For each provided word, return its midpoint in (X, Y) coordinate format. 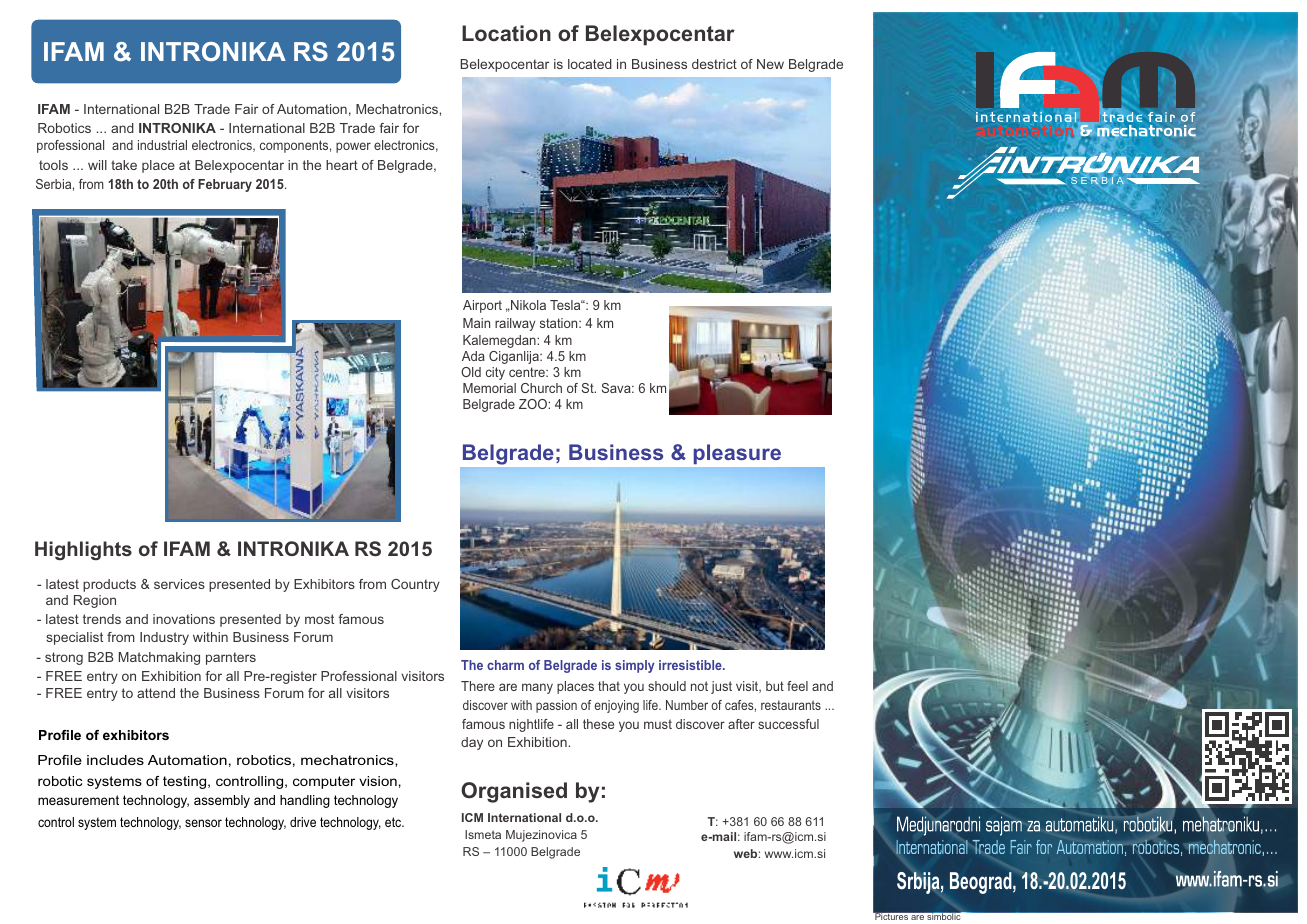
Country (415, 585)
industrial (162, 145)
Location (506, 33)
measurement (78, 800)
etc (394, 822)
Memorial (489, 388)
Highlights (83, 550)
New (770, 64)
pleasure (737, 454)
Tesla (566, 305)
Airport (482, 306)
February (225, 185)
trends (102, 619)
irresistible (691, 665)
